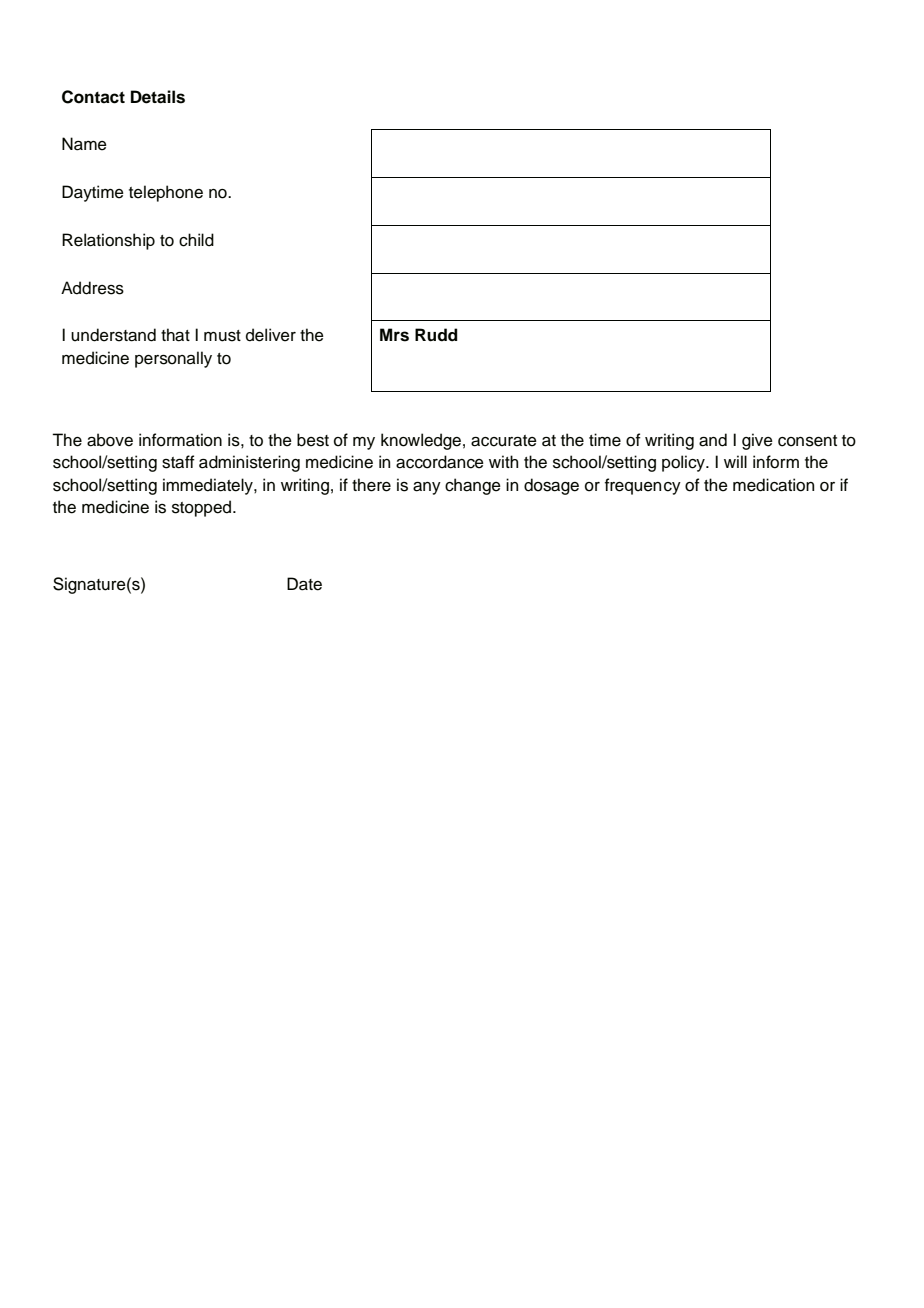  What do you see at coordinates (394, 335) in the screenshot?
I see `Mrs` at bounding box center [394, 335].
